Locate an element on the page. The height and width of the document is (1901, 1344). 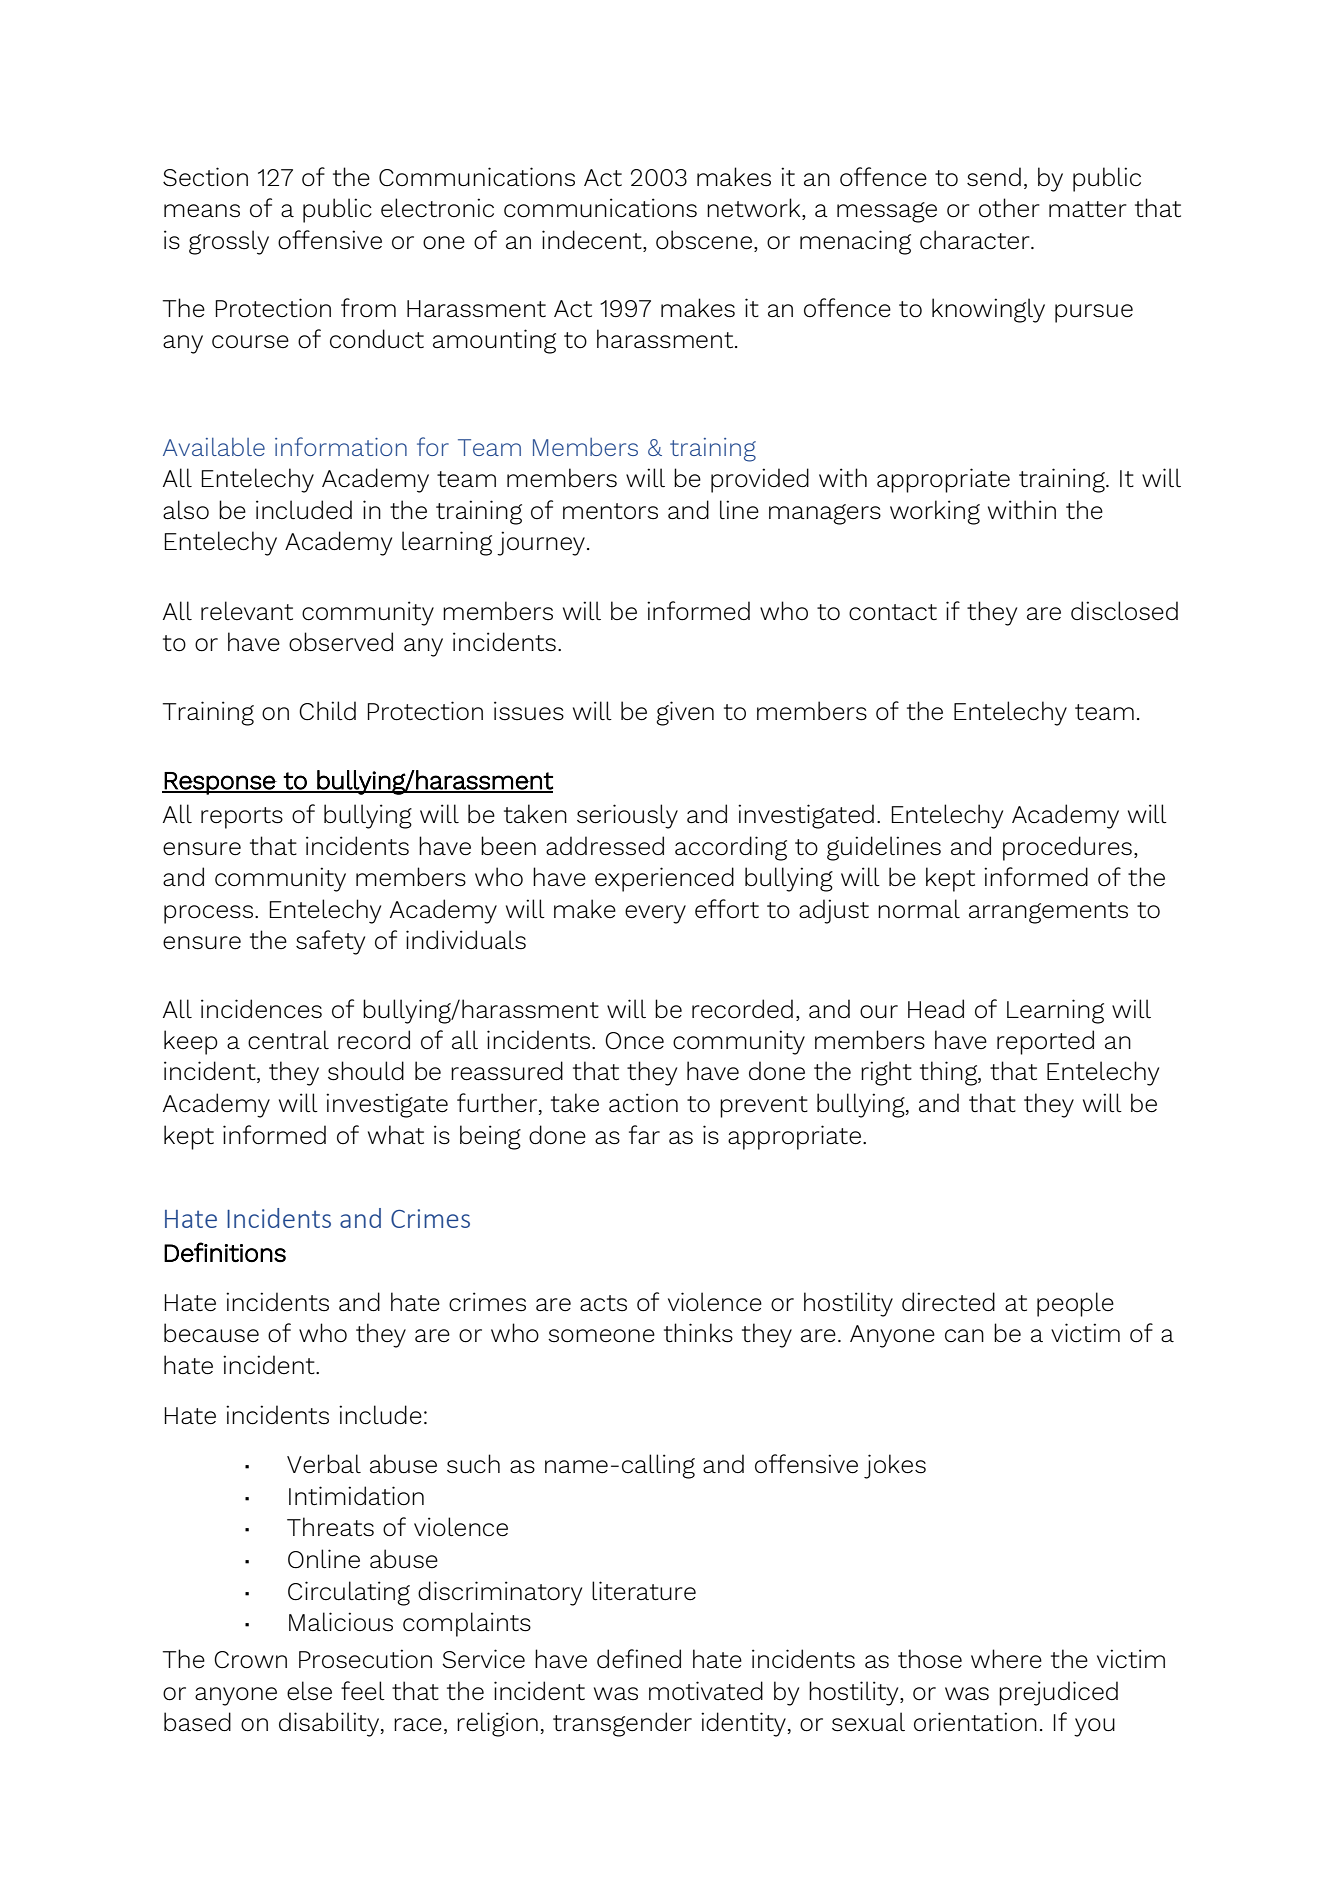
disclosed is located at coordinates (1124, 611).
